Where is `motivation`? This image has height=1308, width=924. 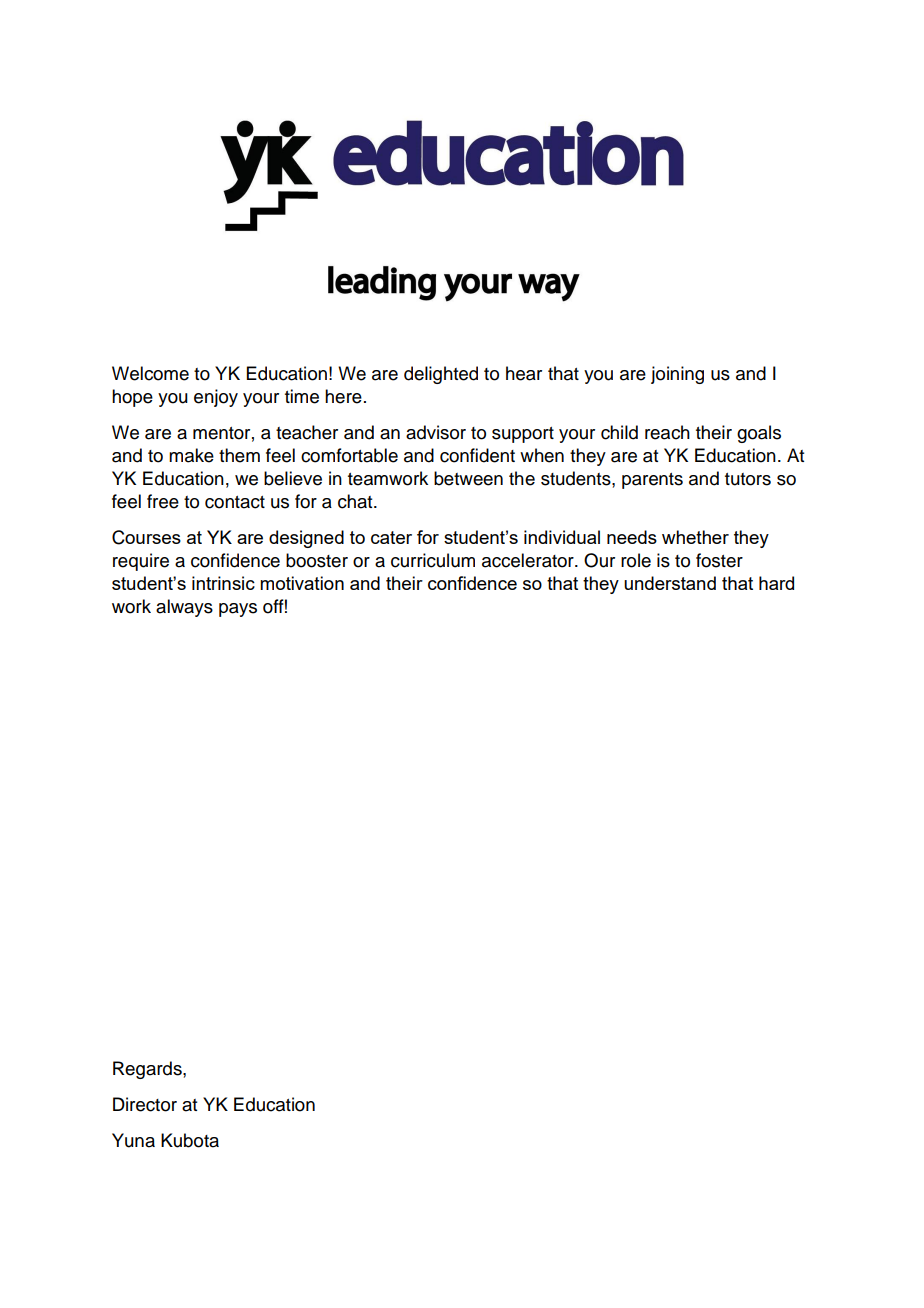 motivation is located at coordinates (302, 583).
